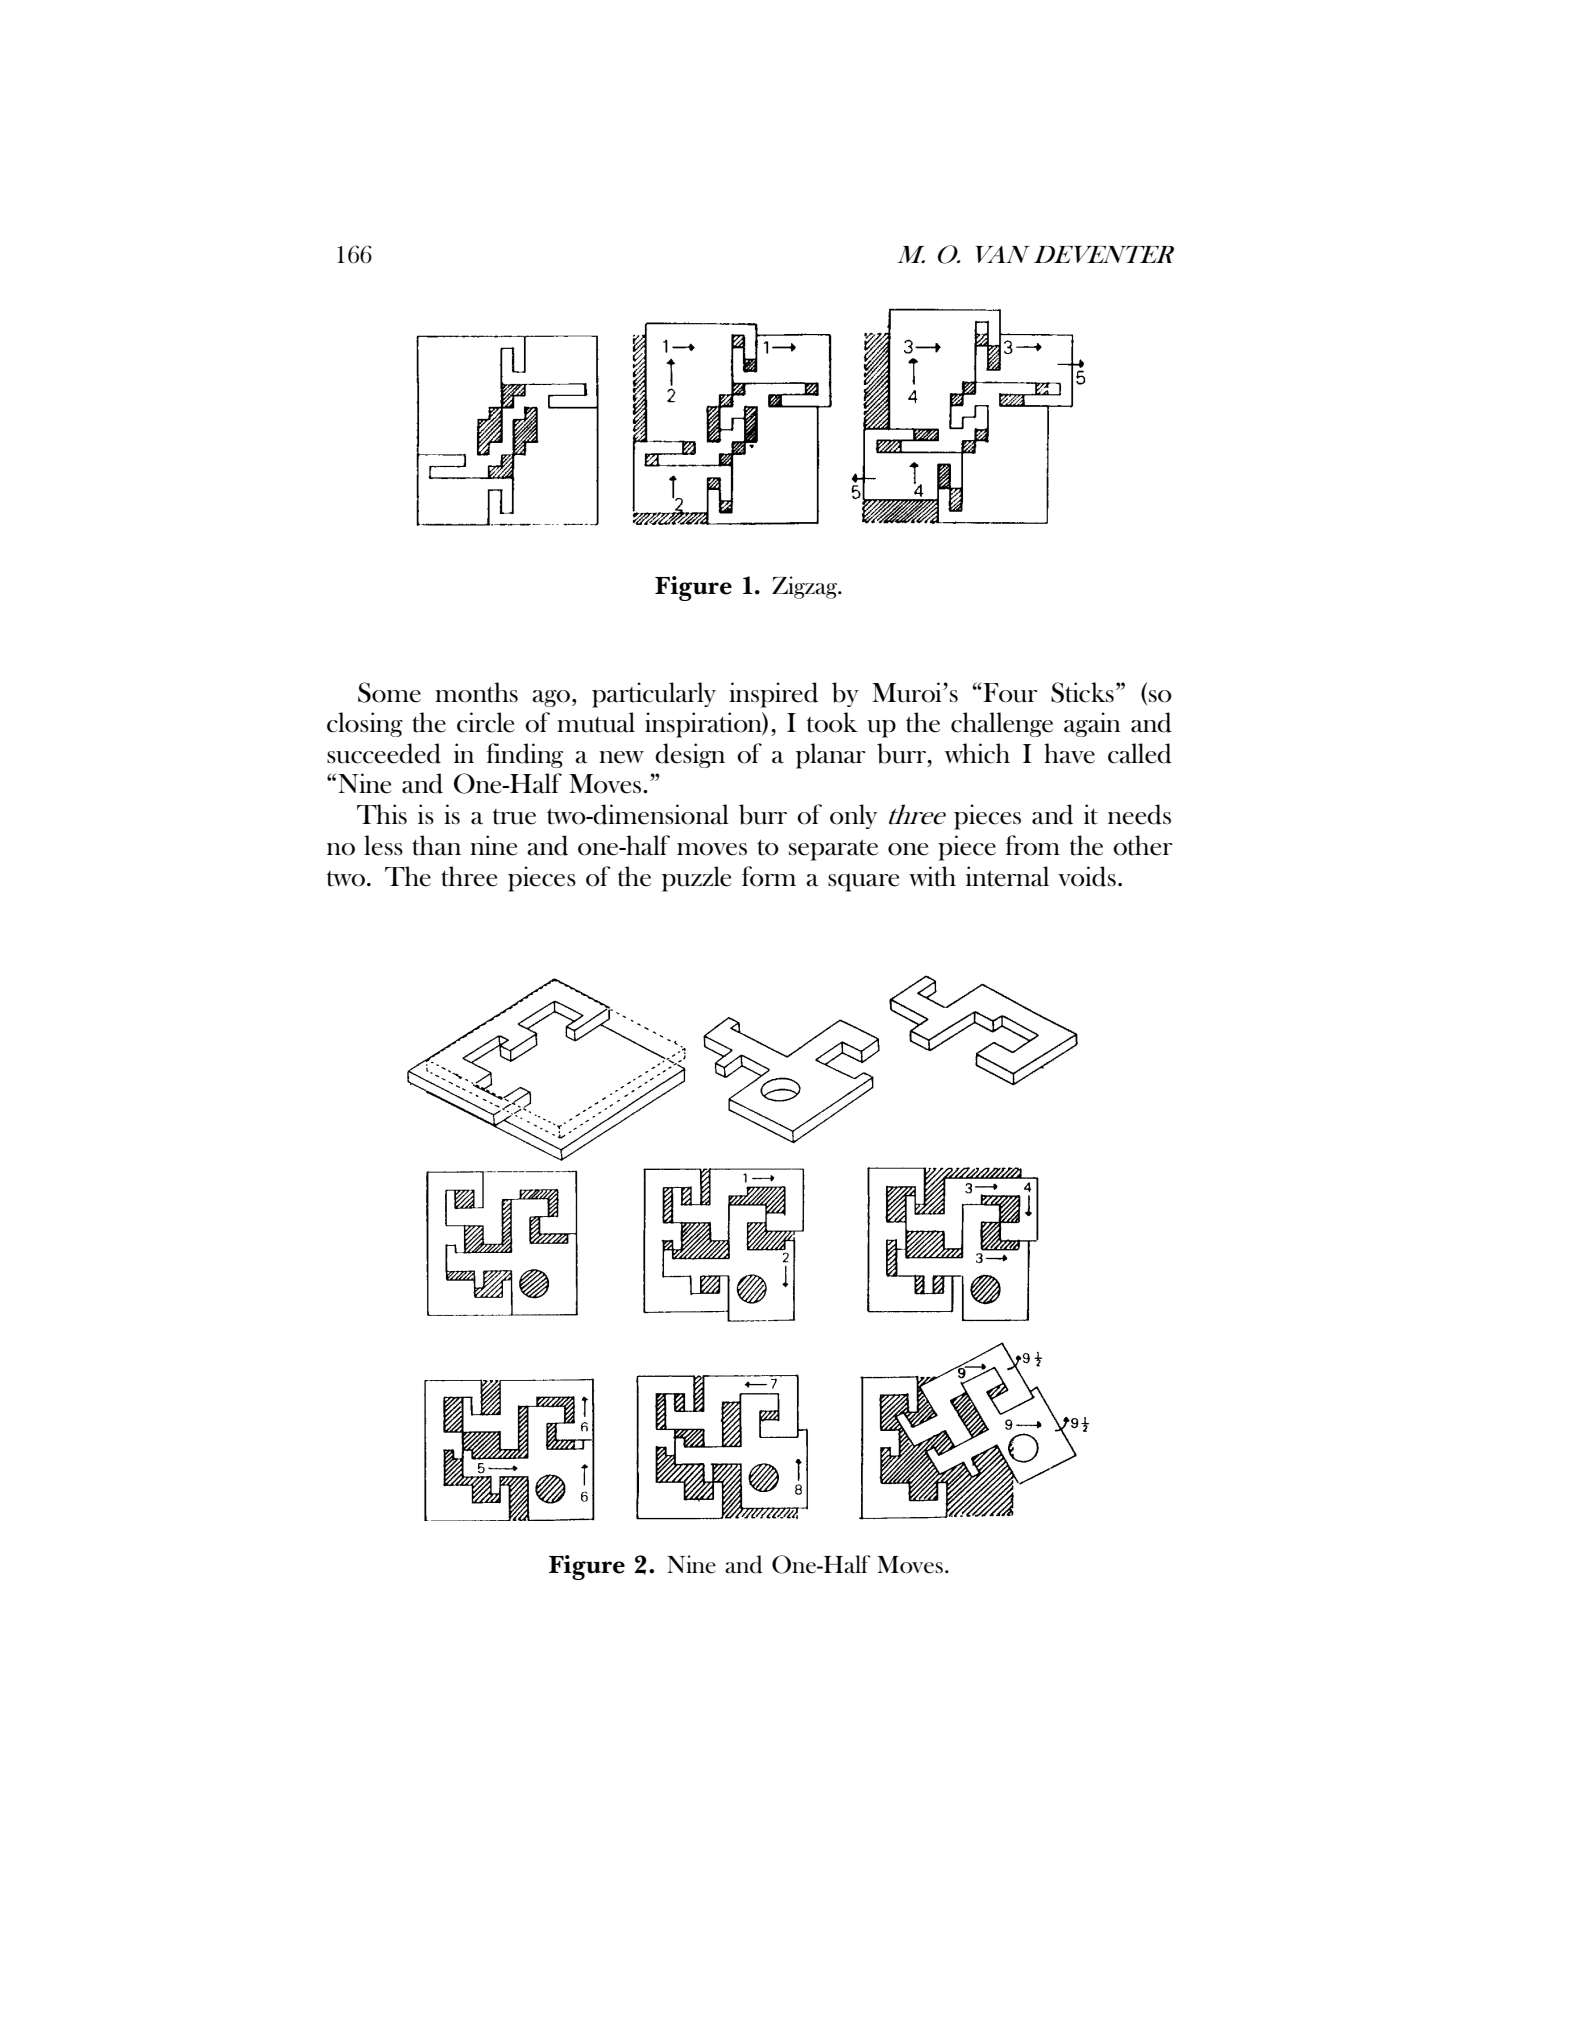 The height and width of the image is (2038, 1575). Describe the element at coordinates (1009, 692) in the image. I see `Four` at that location.
